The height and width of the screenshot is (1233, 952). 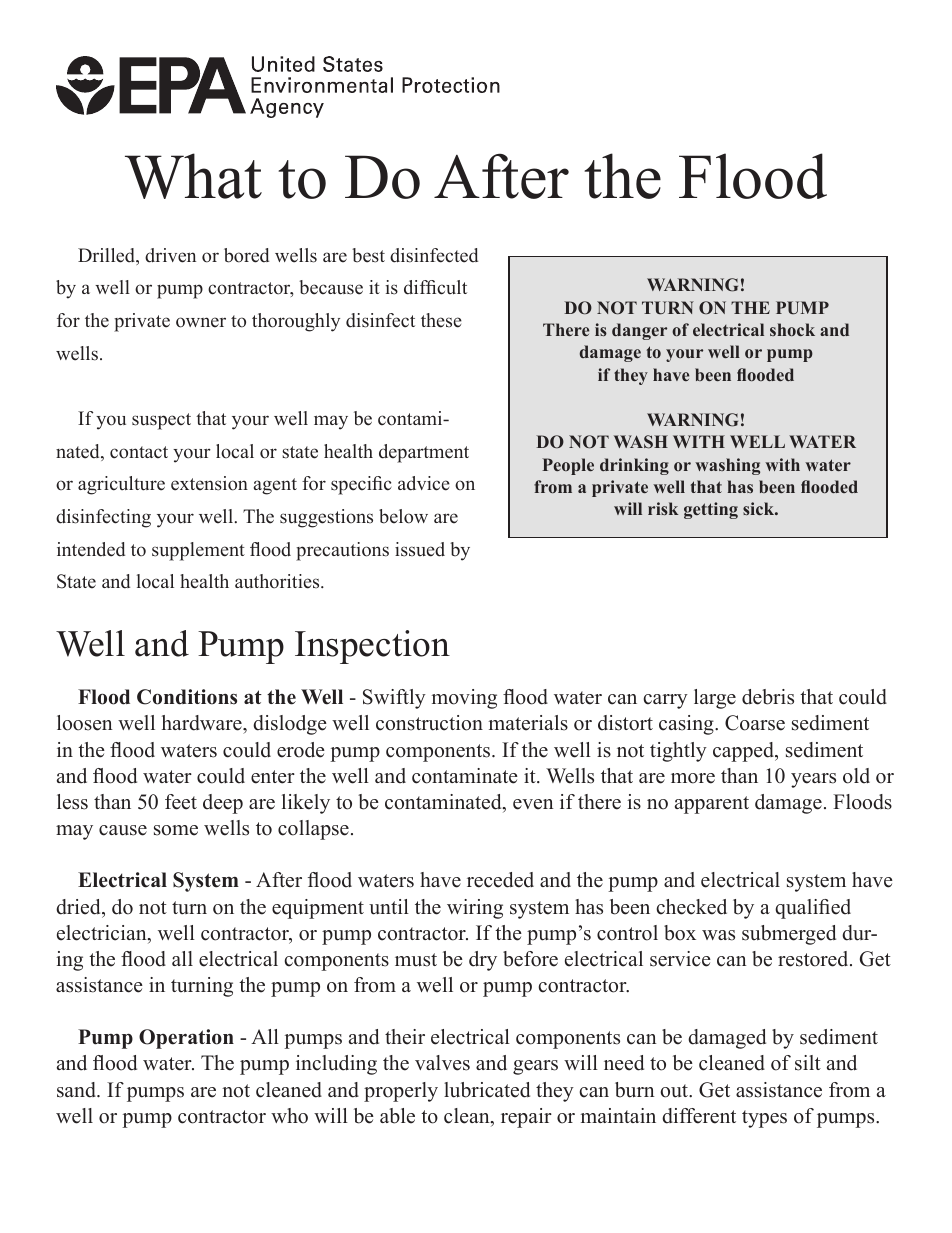 What do you see at coordinates (533, 804) in the screenshot?
I see `even` at bounding box center [533, 804].
